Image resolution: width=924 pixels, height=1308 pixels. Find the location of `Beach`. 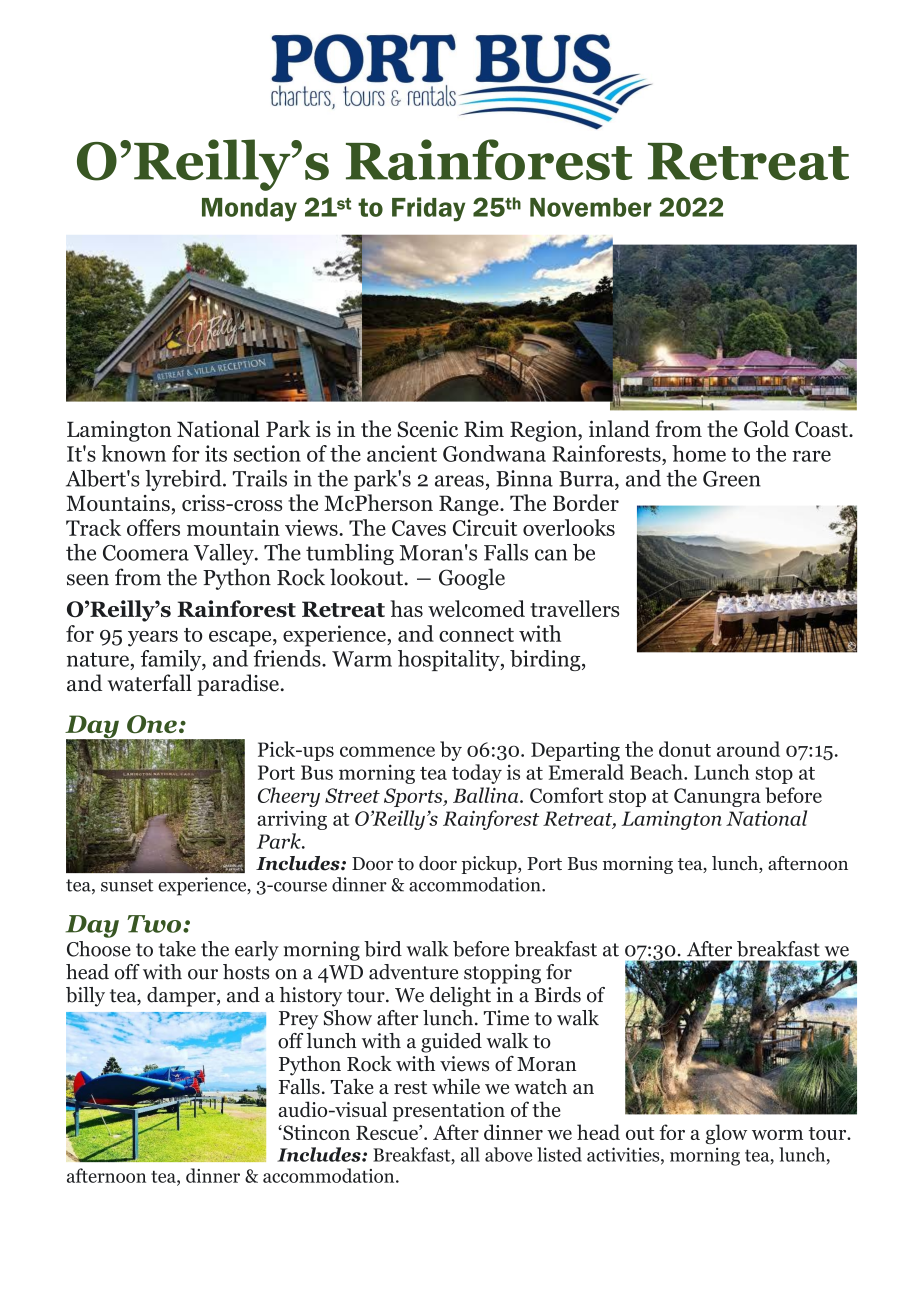

Beach is located at coordinates (657, 772).
